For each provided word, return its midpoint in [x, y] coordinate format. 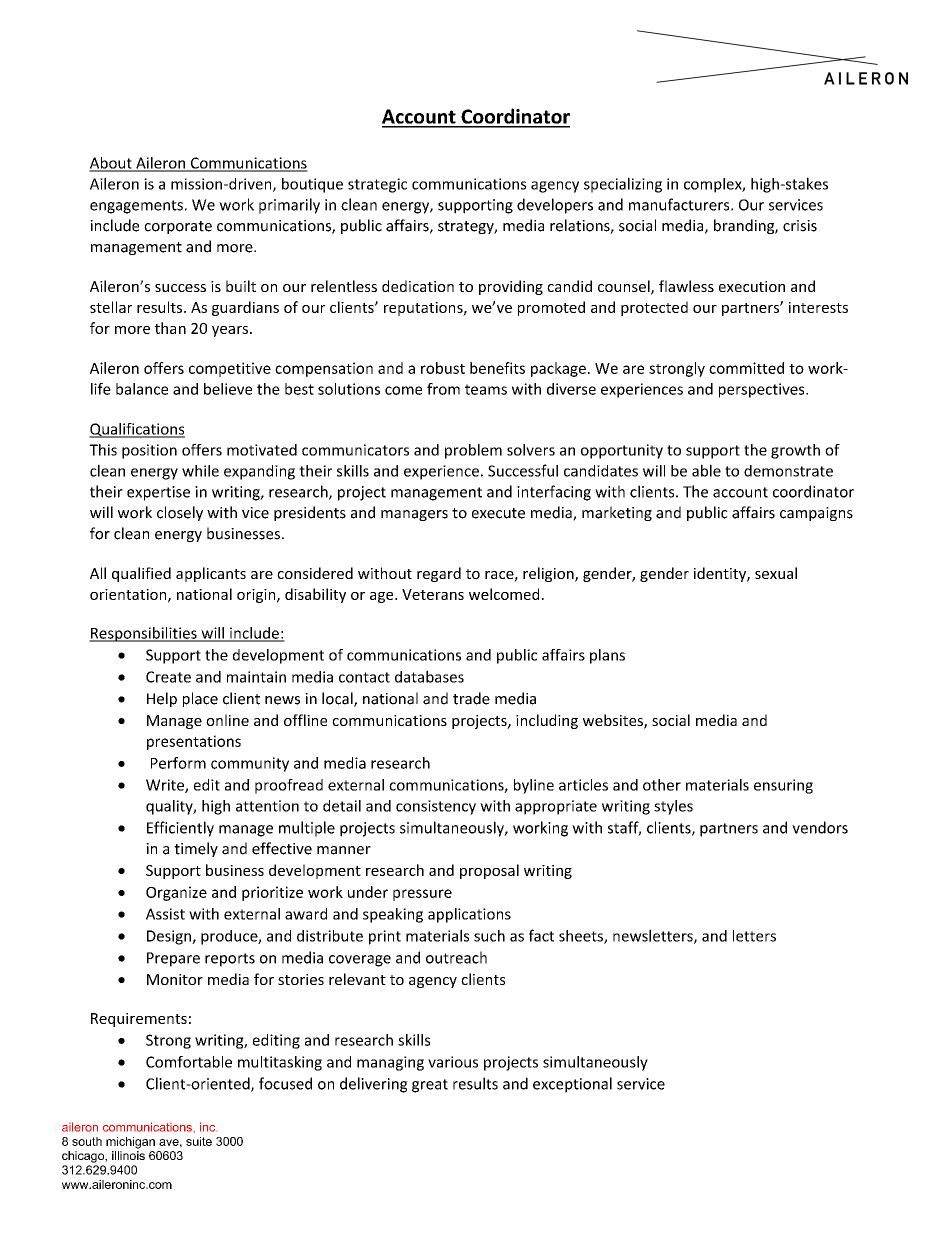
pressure [422, 895]
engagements [136, 207]
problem [473, 451]
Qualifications [137, 430]
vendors [820, 827]
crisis [800, 226]
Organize [176, 893]
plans [607, 656]
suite [199, 1141]
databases [429, 676]
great [430, 1086]
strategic [377, 185]
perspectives [763, 390]
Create [168, 677]
